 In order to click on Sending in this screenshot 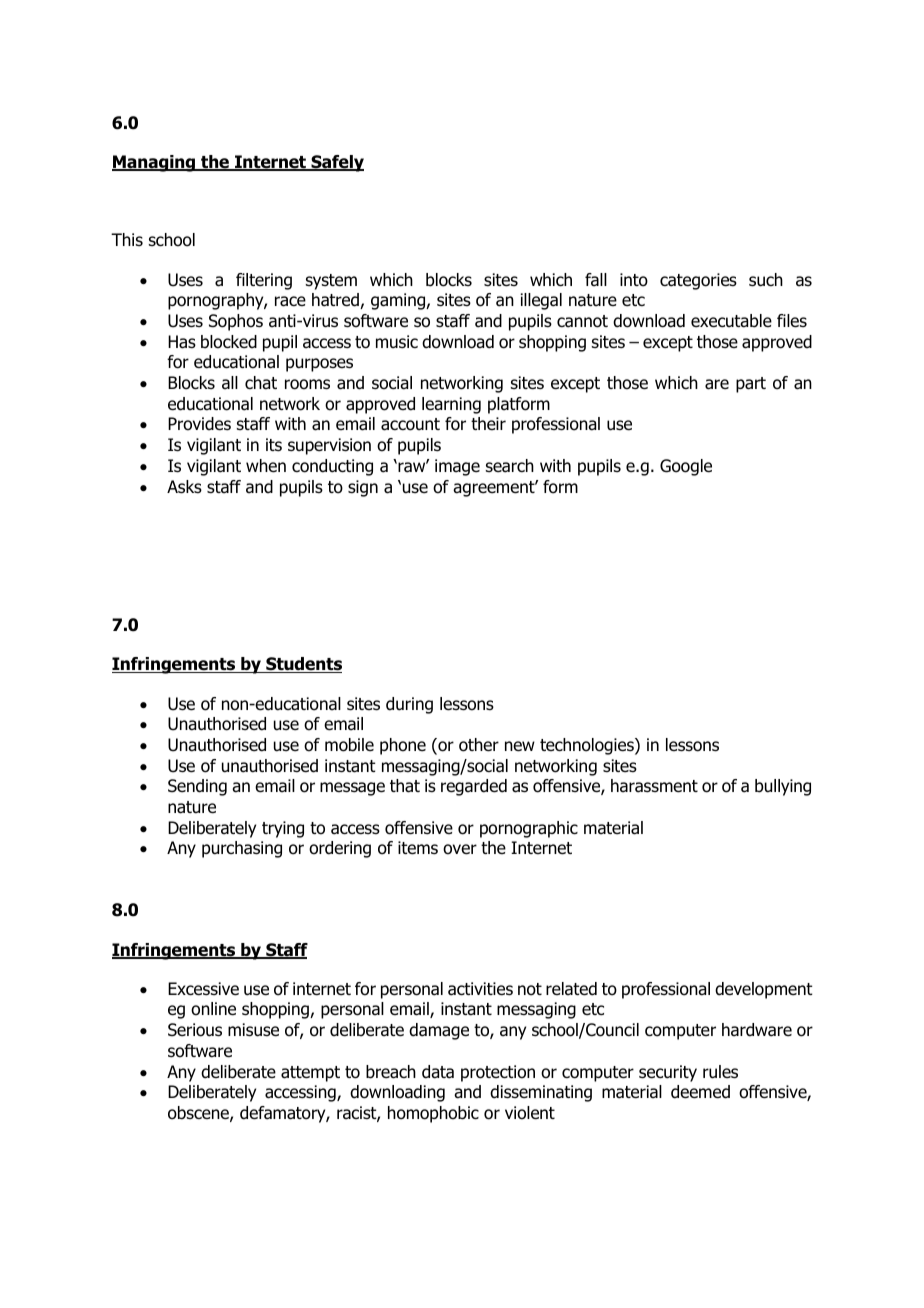, I will do `click(197, 787)`.
